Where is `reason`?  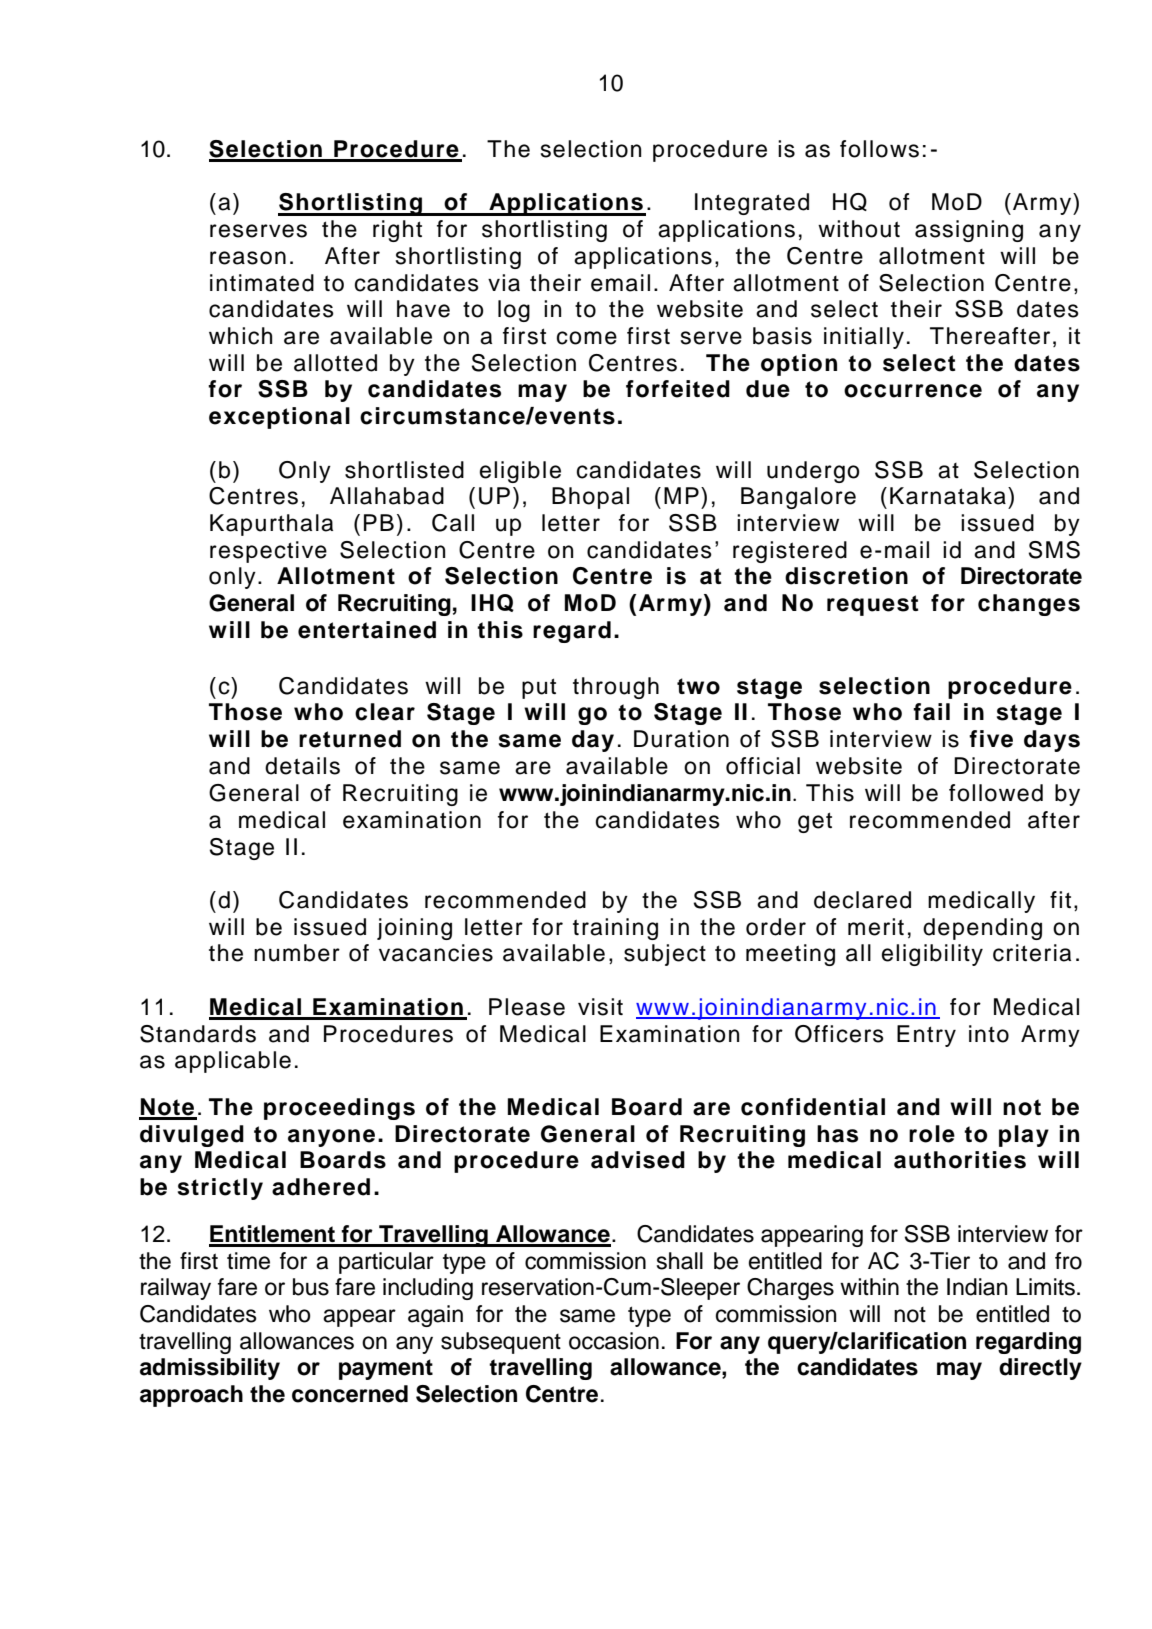 reason is located at coordinates (248, 258).
